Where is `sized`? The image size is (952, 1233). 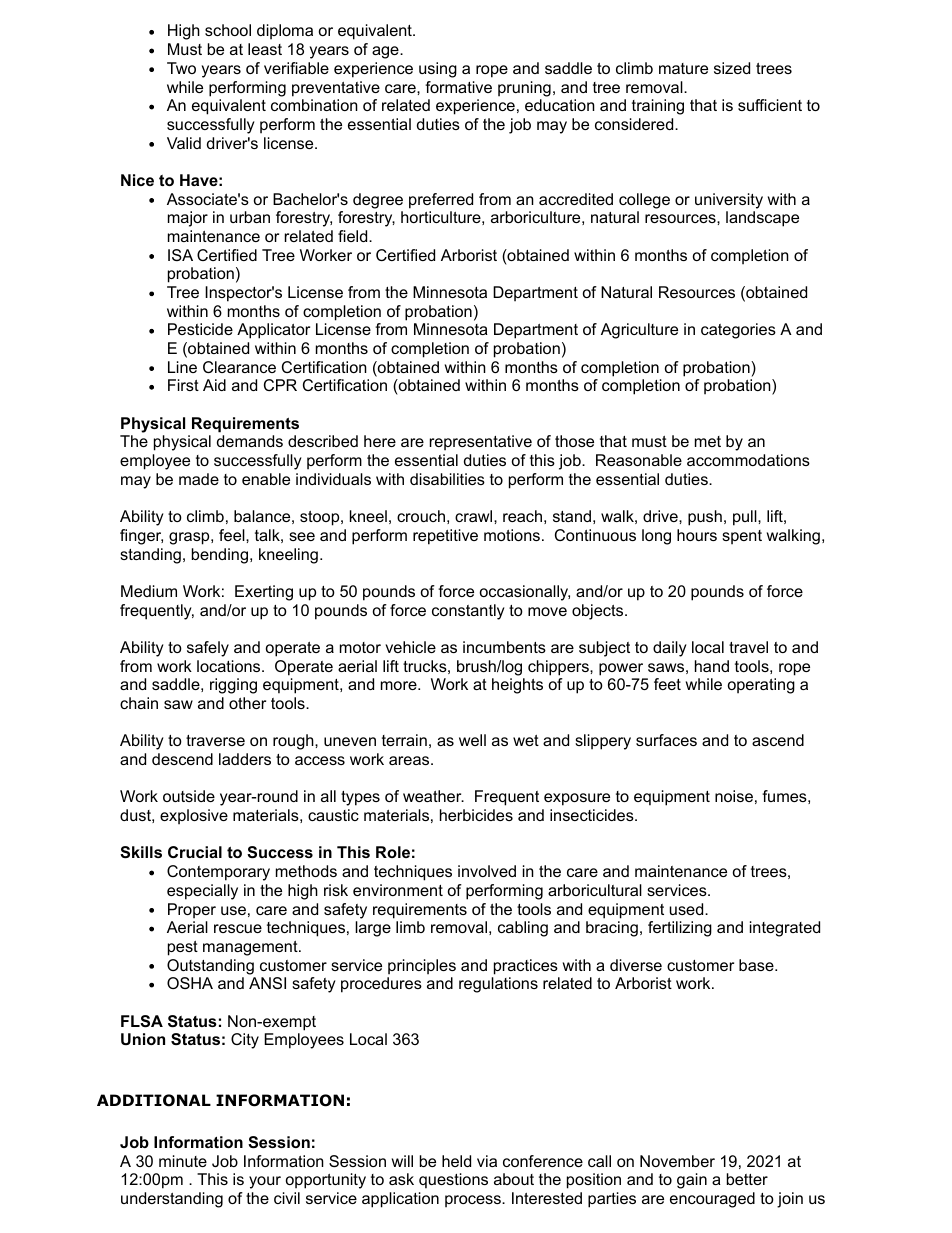
sized is located at coordinates (732, 68).
